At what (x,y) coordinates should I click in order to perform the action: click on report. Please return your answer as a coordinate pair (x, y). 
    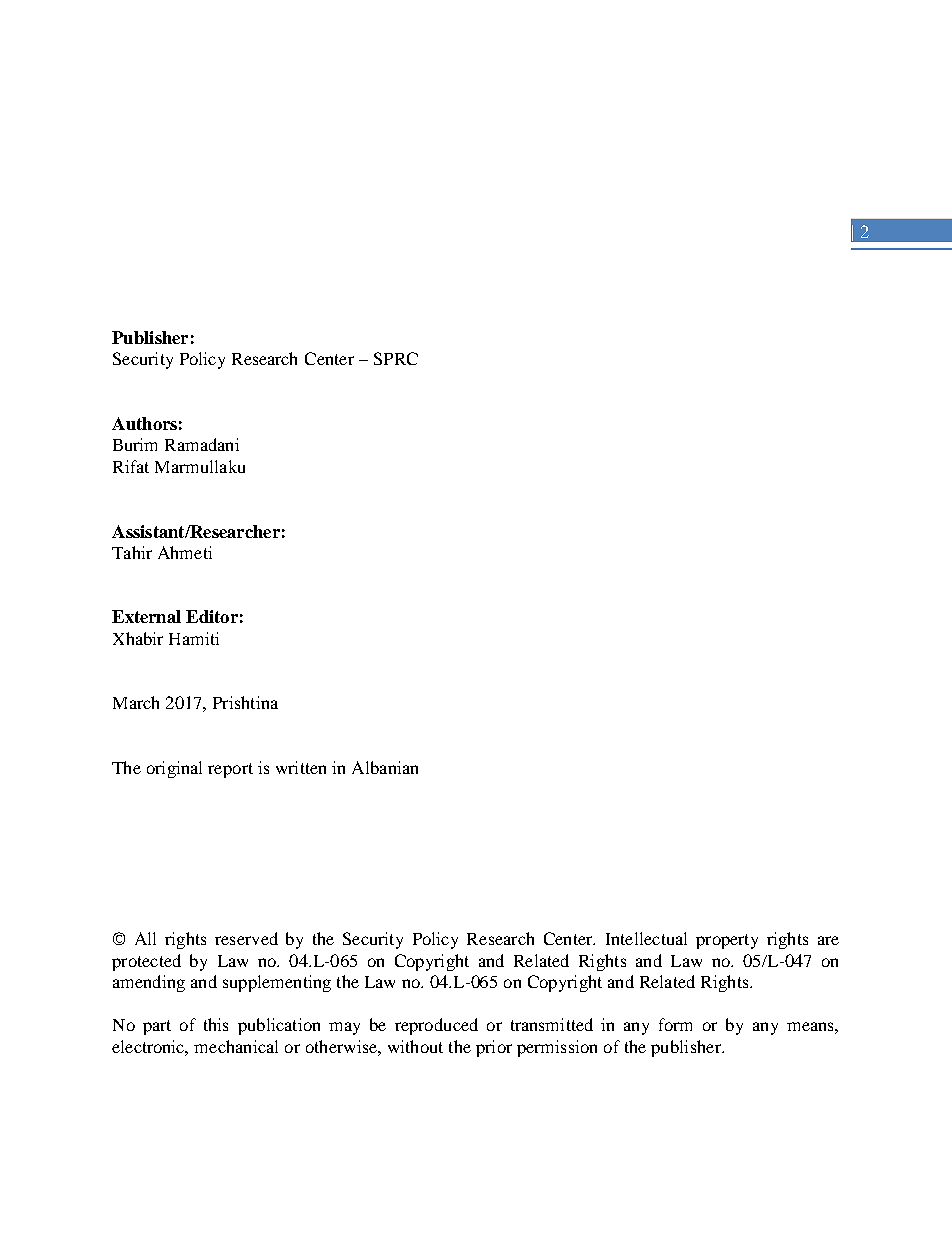
    Looking at the image, I should click on (230, 770).
